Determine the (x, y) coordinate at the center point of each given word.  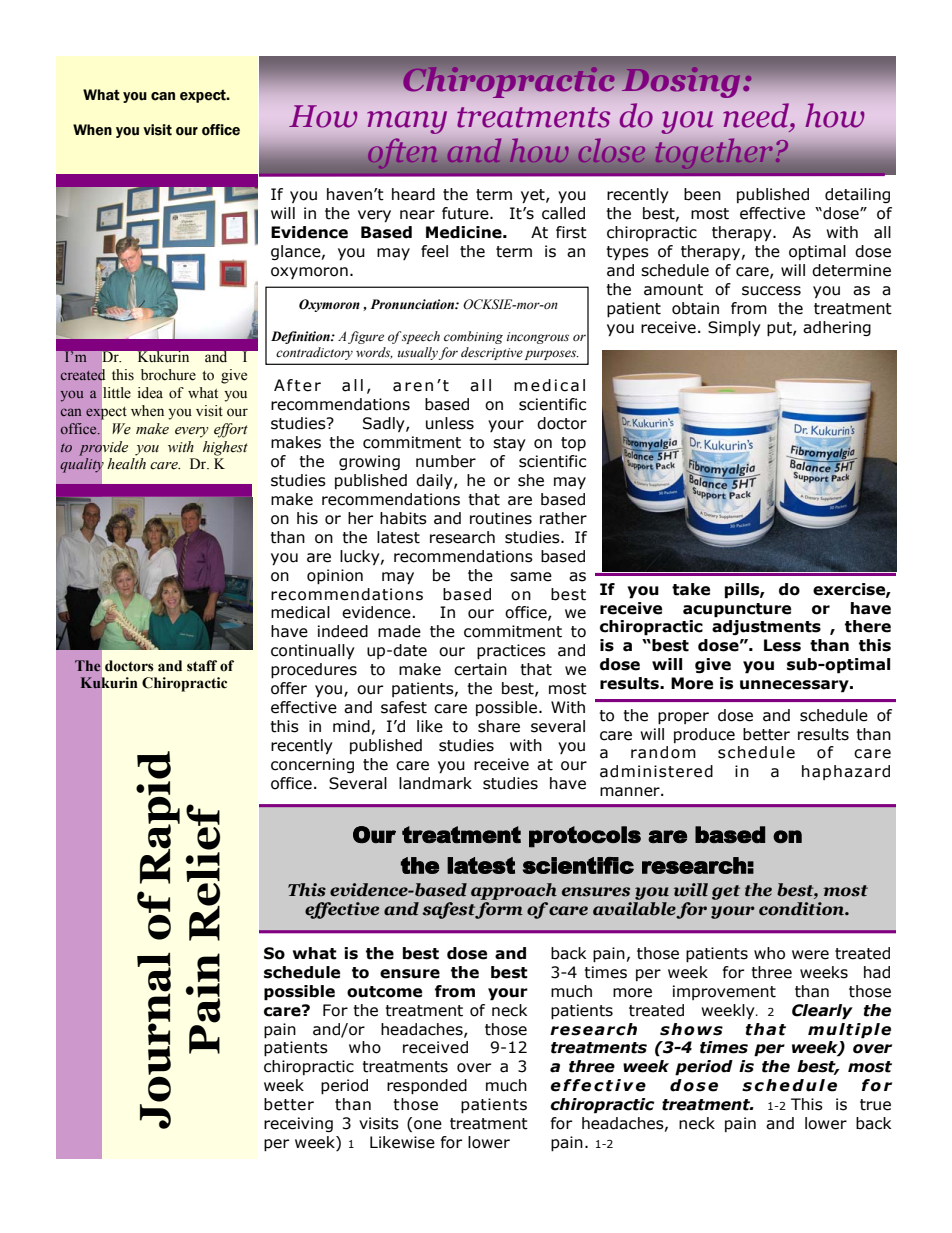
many (407, 122)
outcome (384, 992)
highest (225, 448)
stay (509, 444)
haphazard (846, 772)
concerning (312, 765)
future (466, 213)
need (758, 115)
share (499, 726)
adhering (837, 328)
